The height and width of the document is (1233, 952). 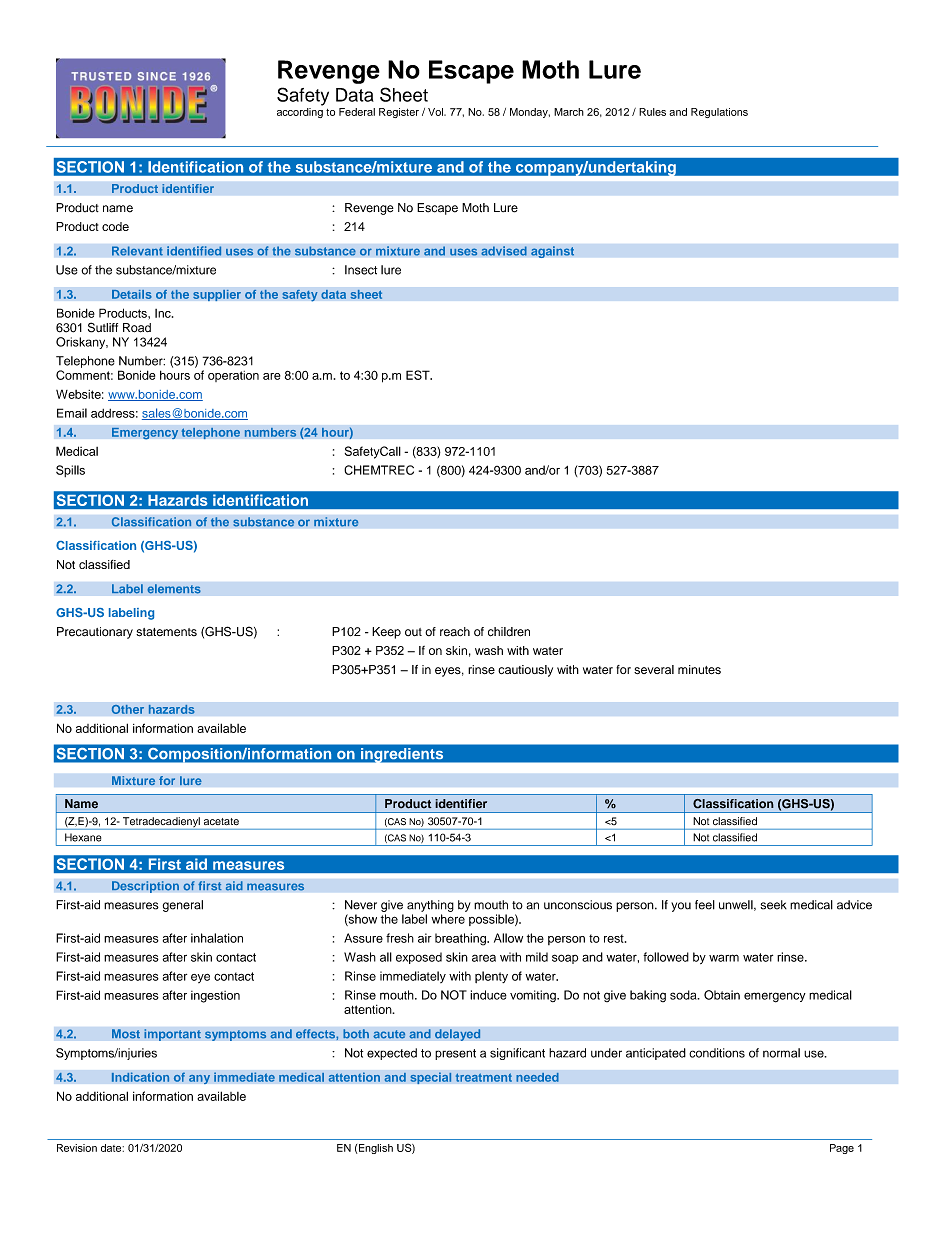 I want to click on Other, so click(x=127, y=709).
